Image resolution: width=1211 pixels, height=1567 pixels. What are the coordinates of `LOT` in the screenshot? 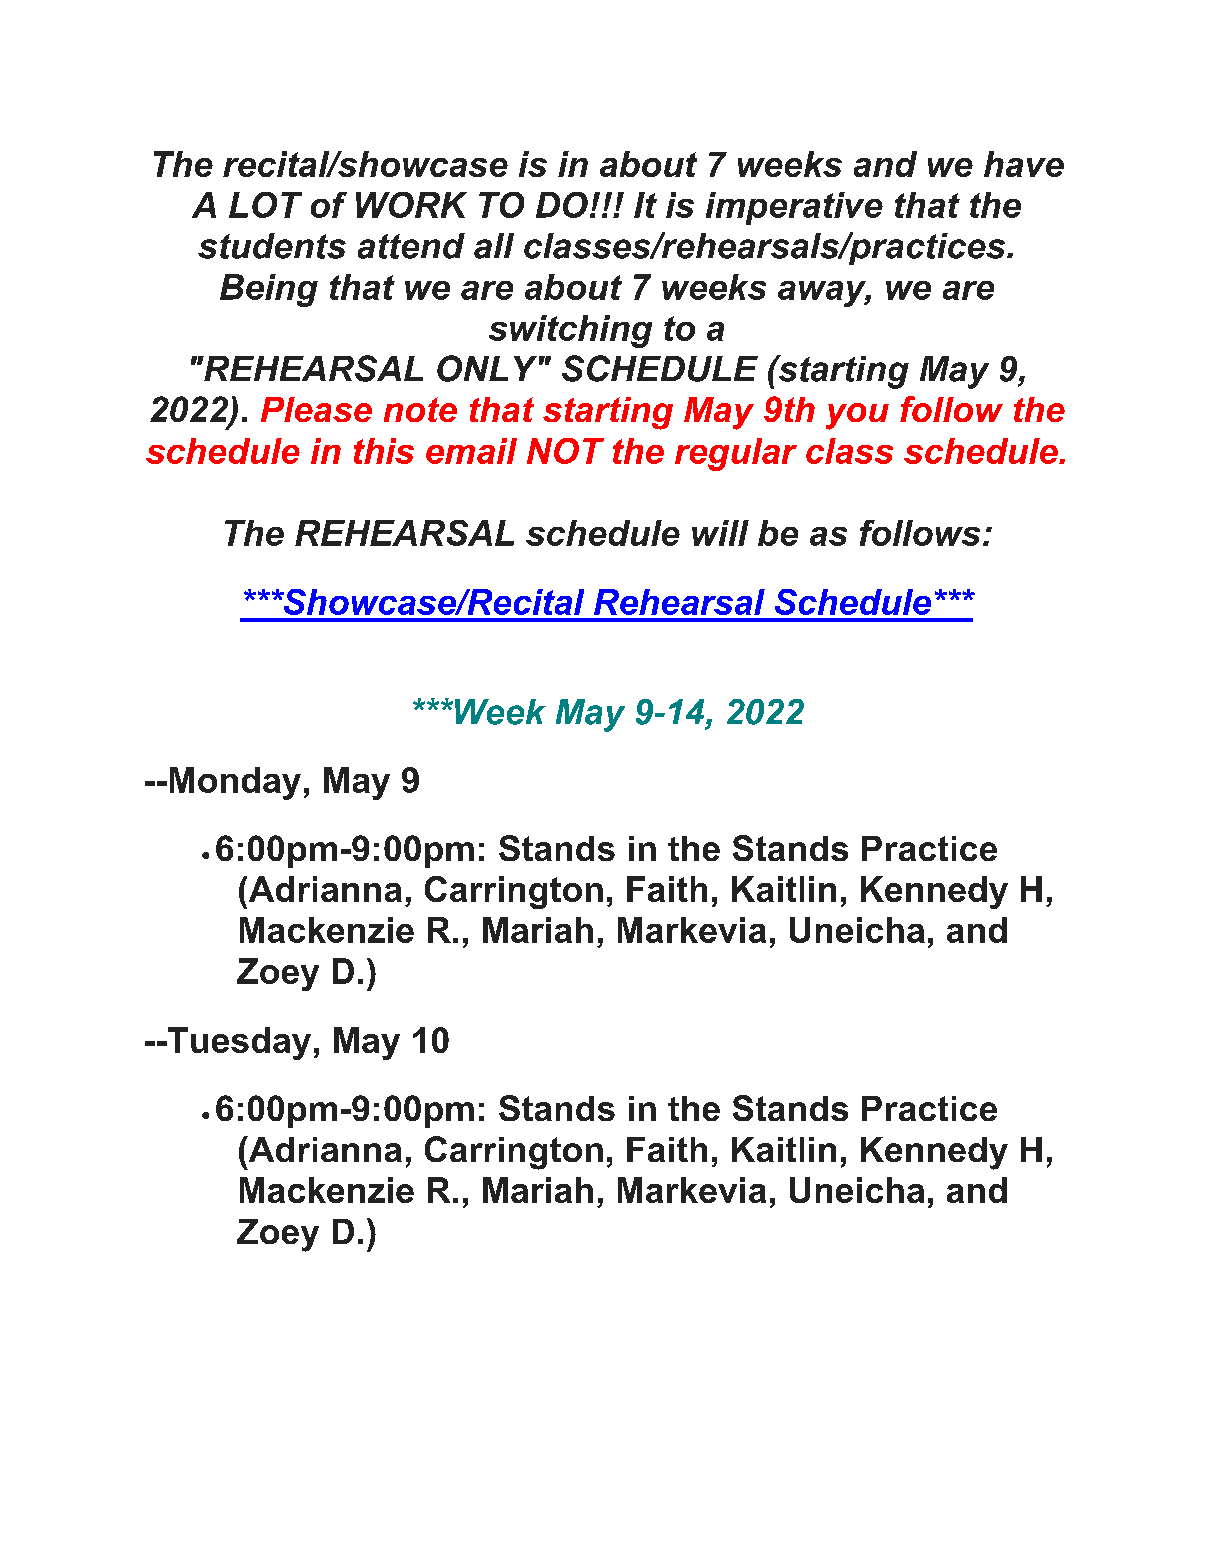 It's located at (265, 205).
